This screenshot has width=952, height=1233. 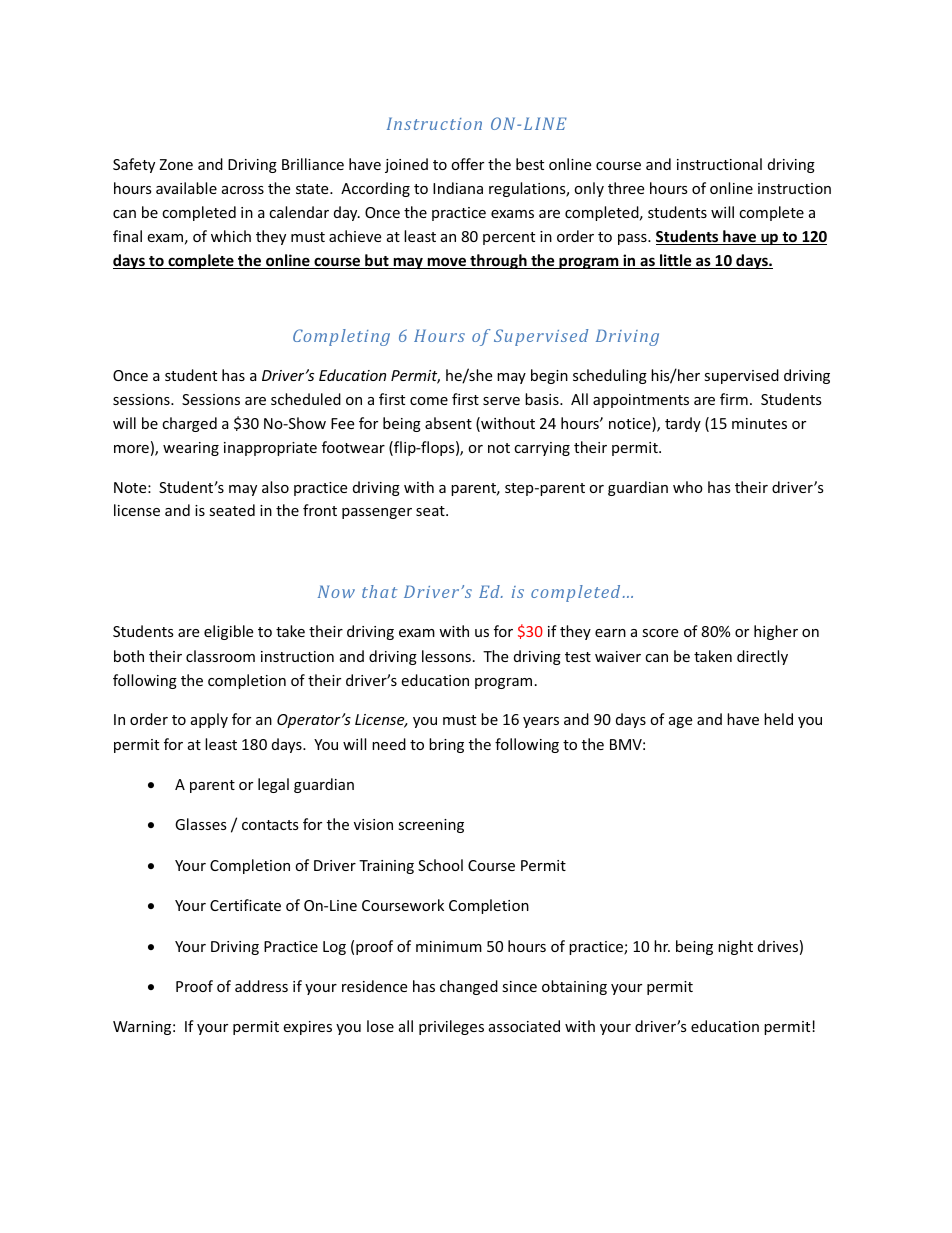 I want to click on changed, so click(x=469, y=987).
